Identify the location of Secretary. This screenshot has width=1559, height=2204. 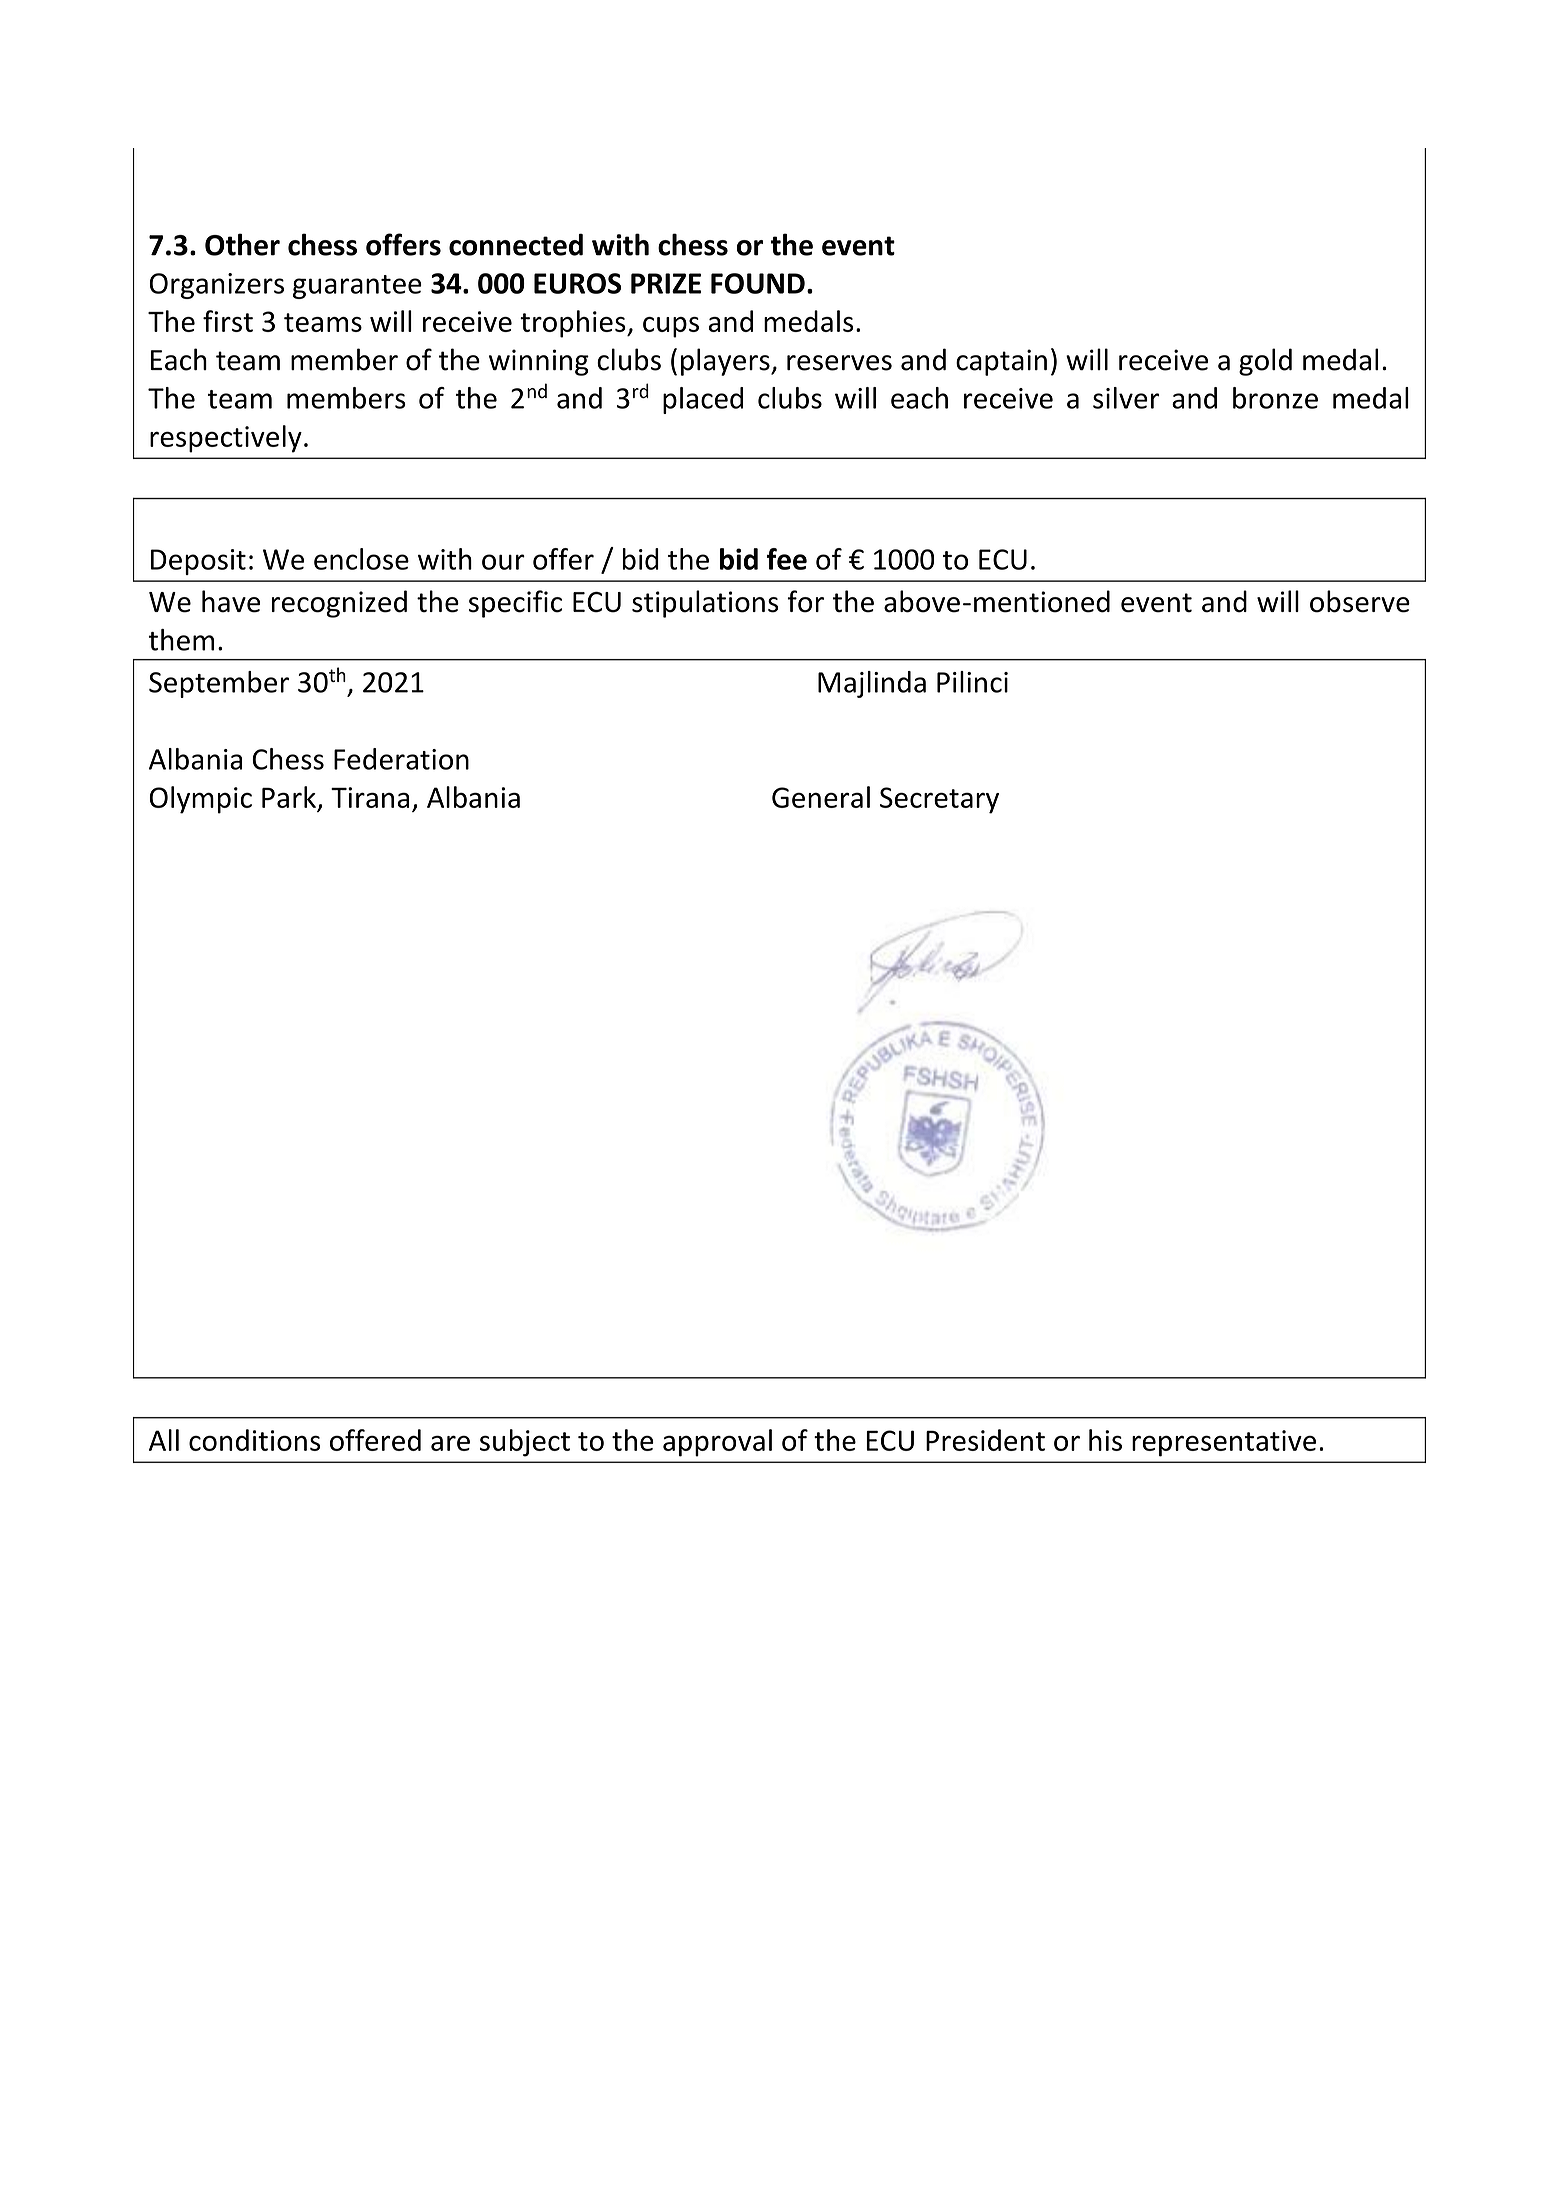
(939, 800).
